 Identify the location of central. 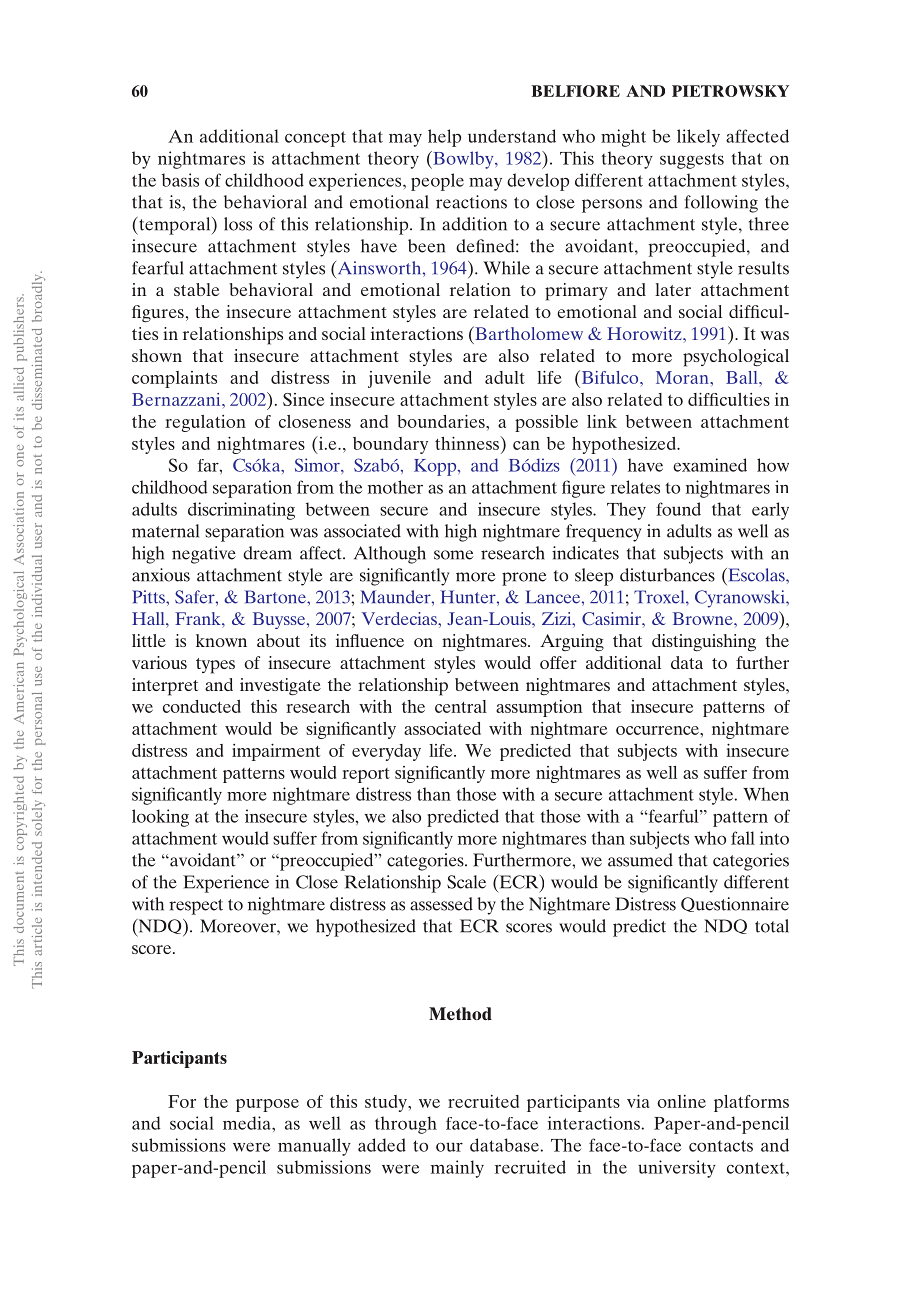
(461, 706).
